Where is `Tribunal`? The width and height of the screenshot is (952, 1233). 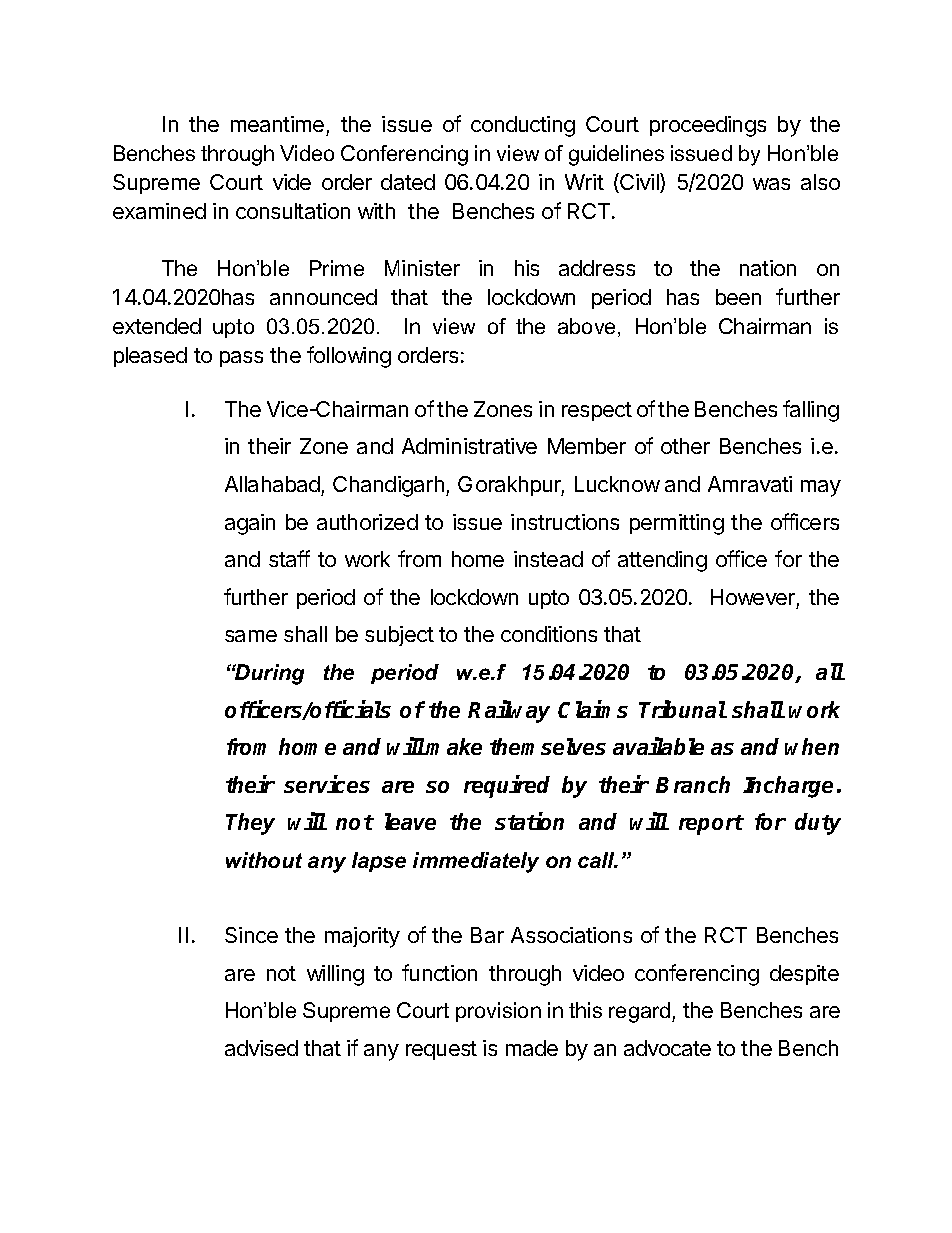
Tribunal is located at coordinates (683, 709).
